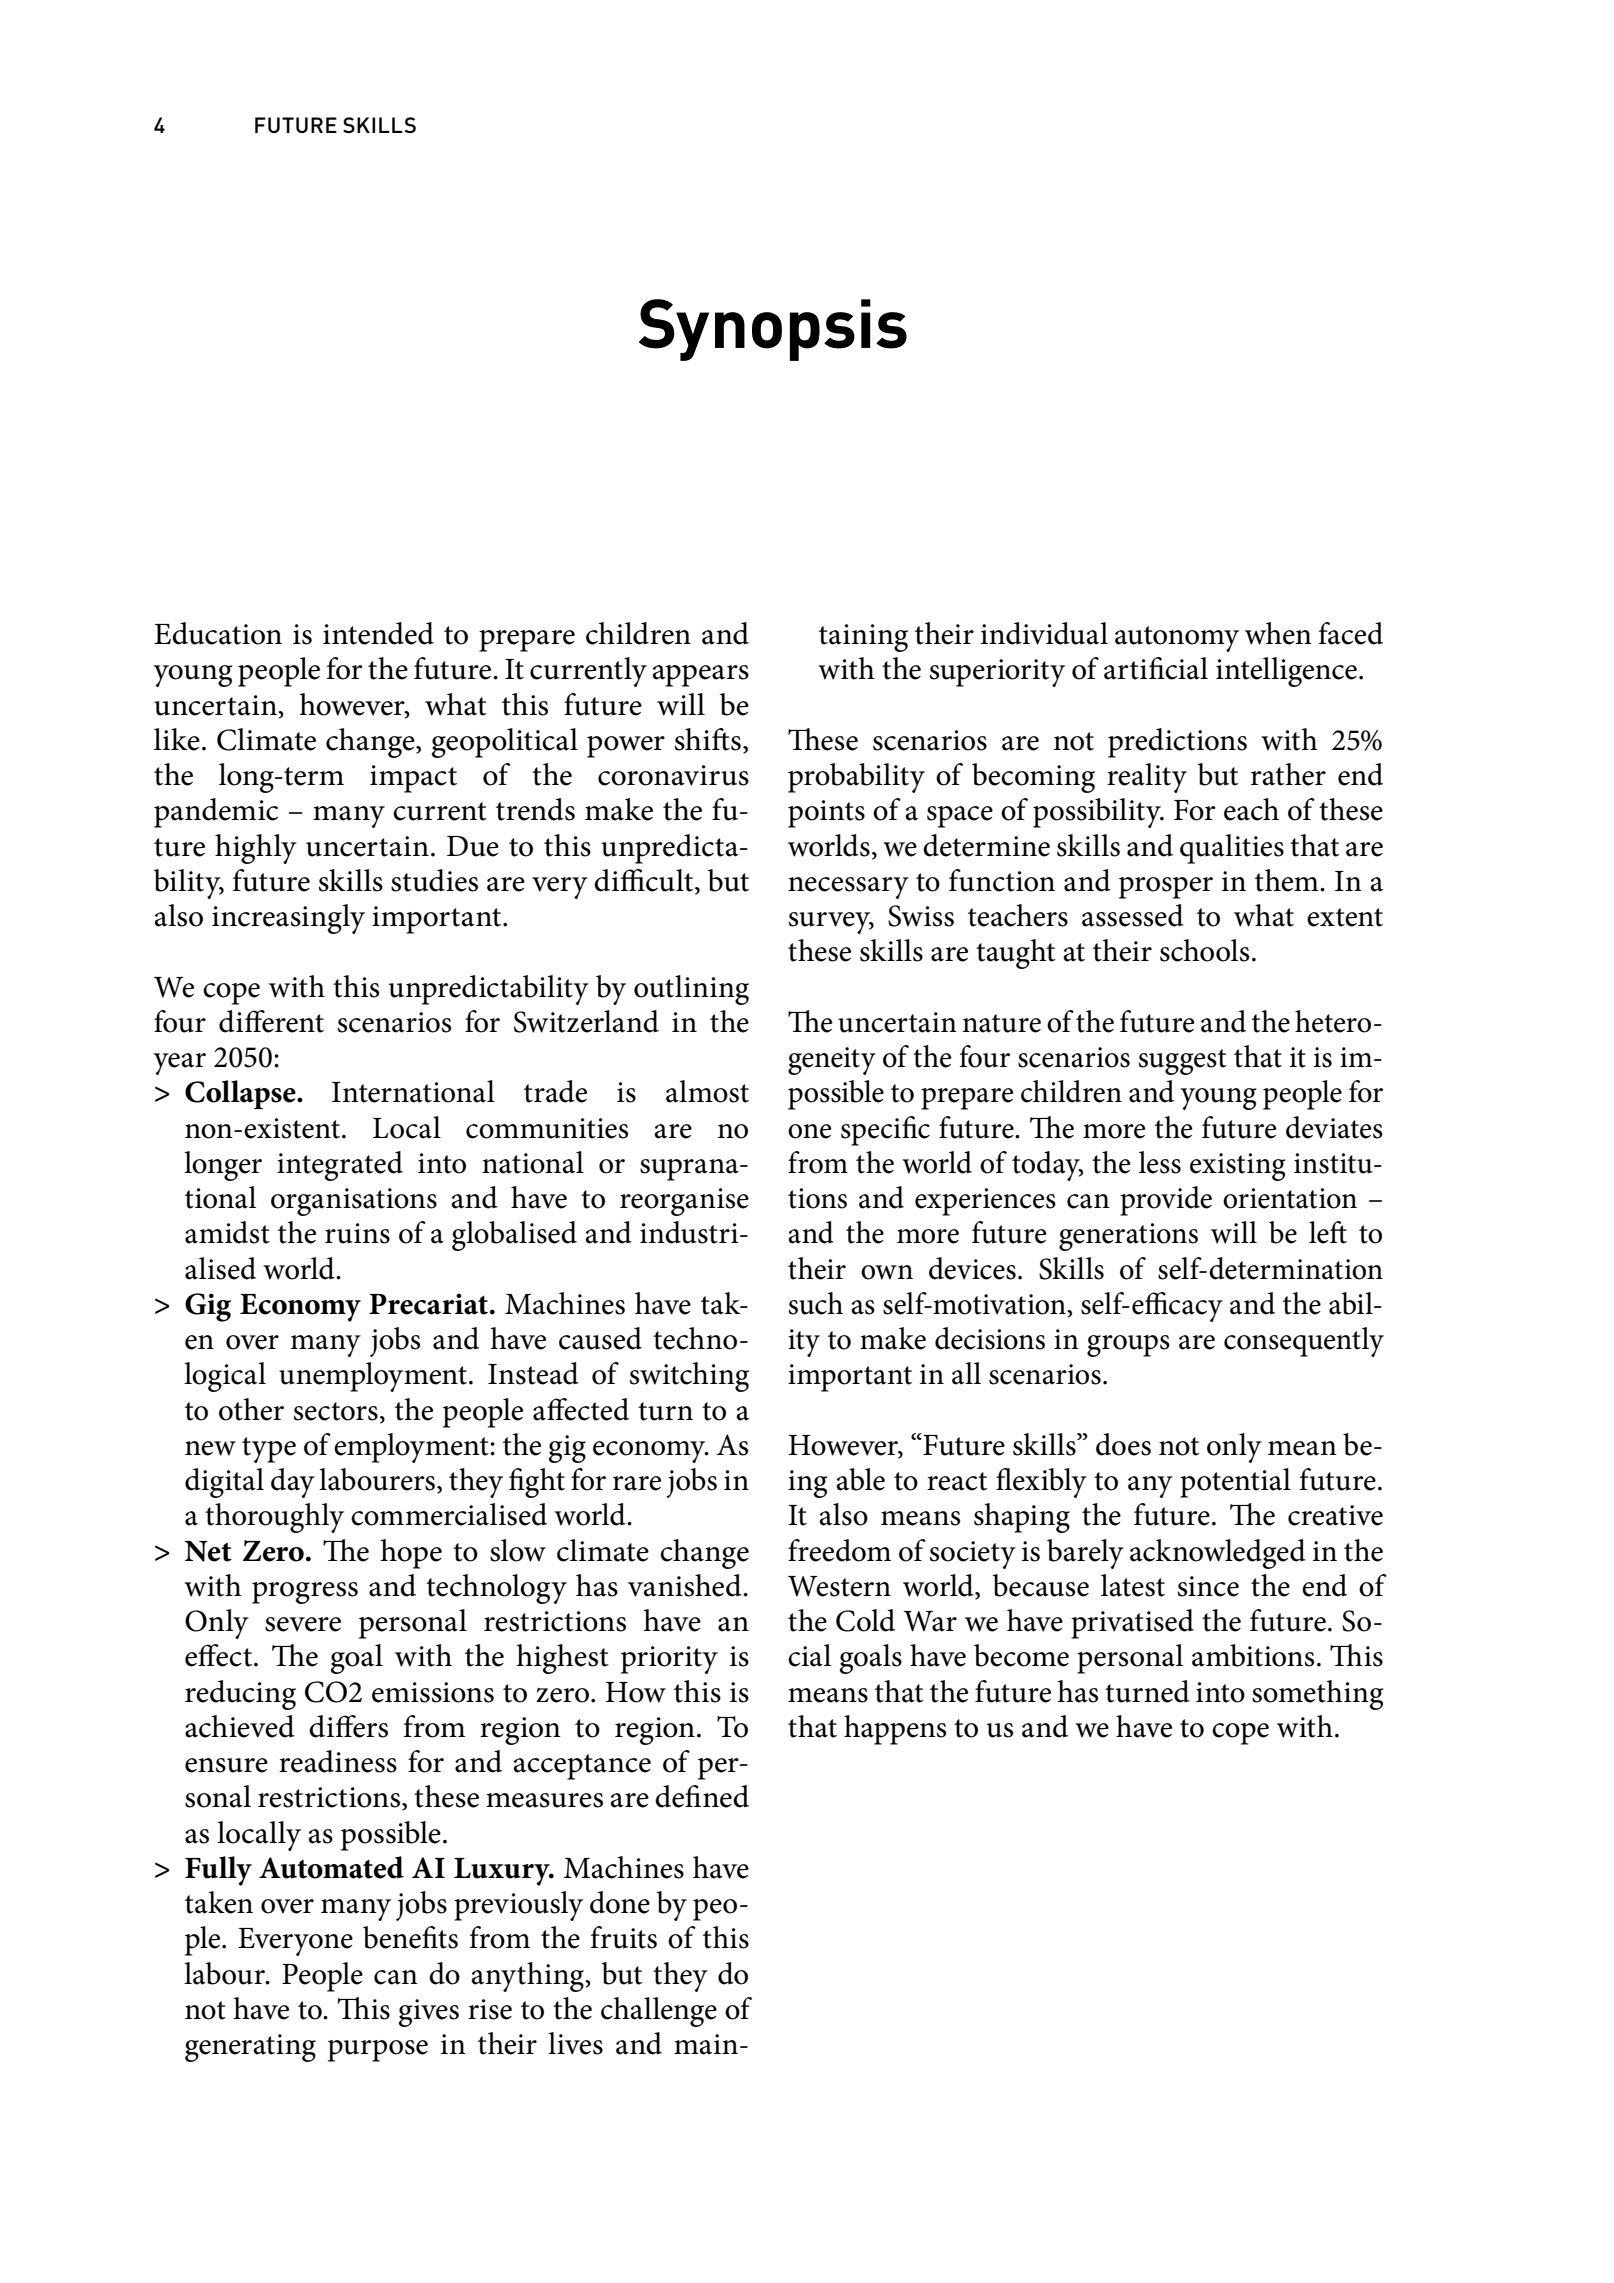 The image size is (1614, 2283). I want to click on rare, so click(637, 1483).
